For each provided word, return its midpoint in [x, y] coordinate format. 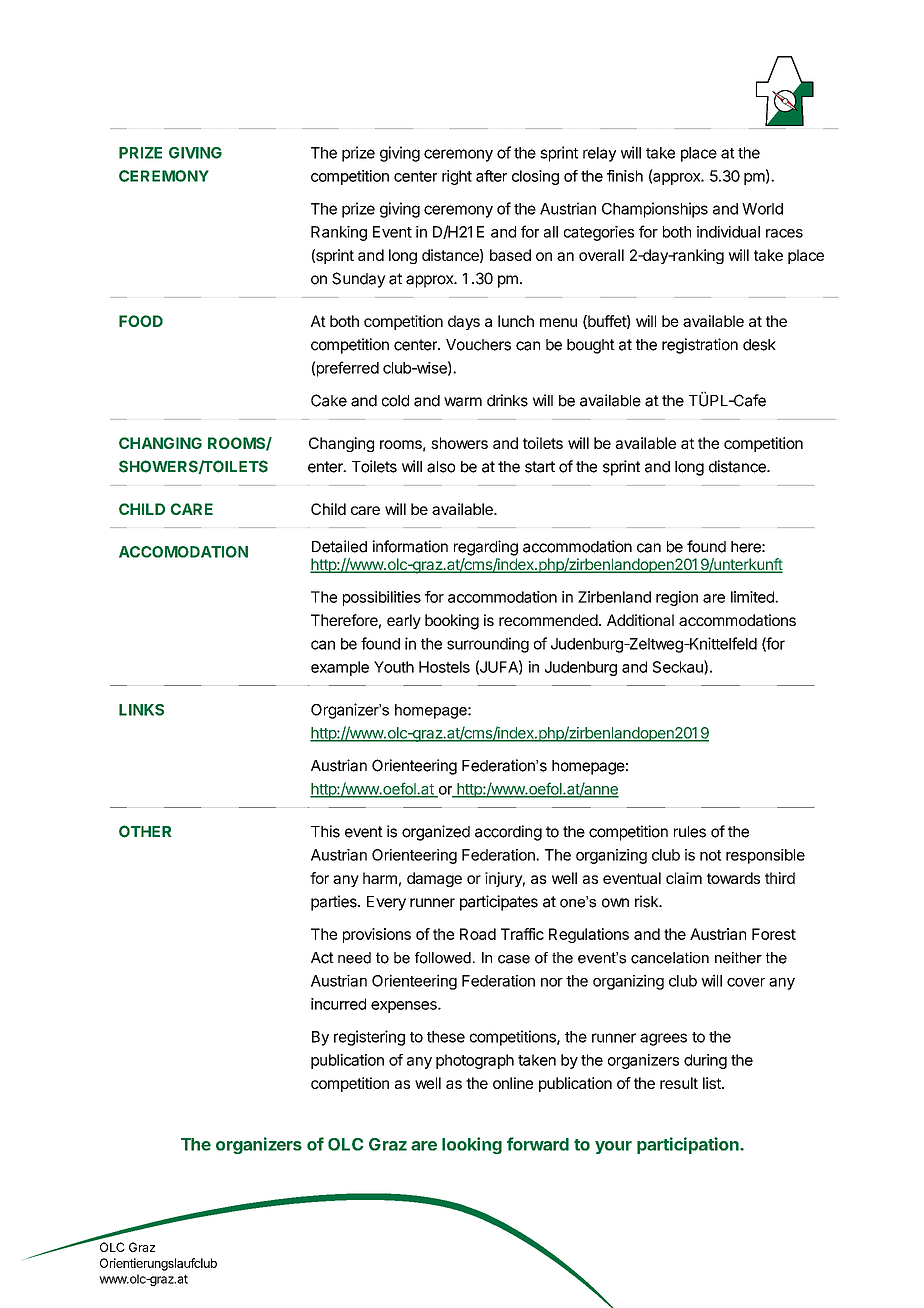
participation [689, 1145]
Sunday [359, 280]
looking [472, 1145]
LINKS [141, 710]
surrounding [488, 645]
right [457, 177]
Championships [655, 210]
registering [369, 1038]
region [677, 598]
